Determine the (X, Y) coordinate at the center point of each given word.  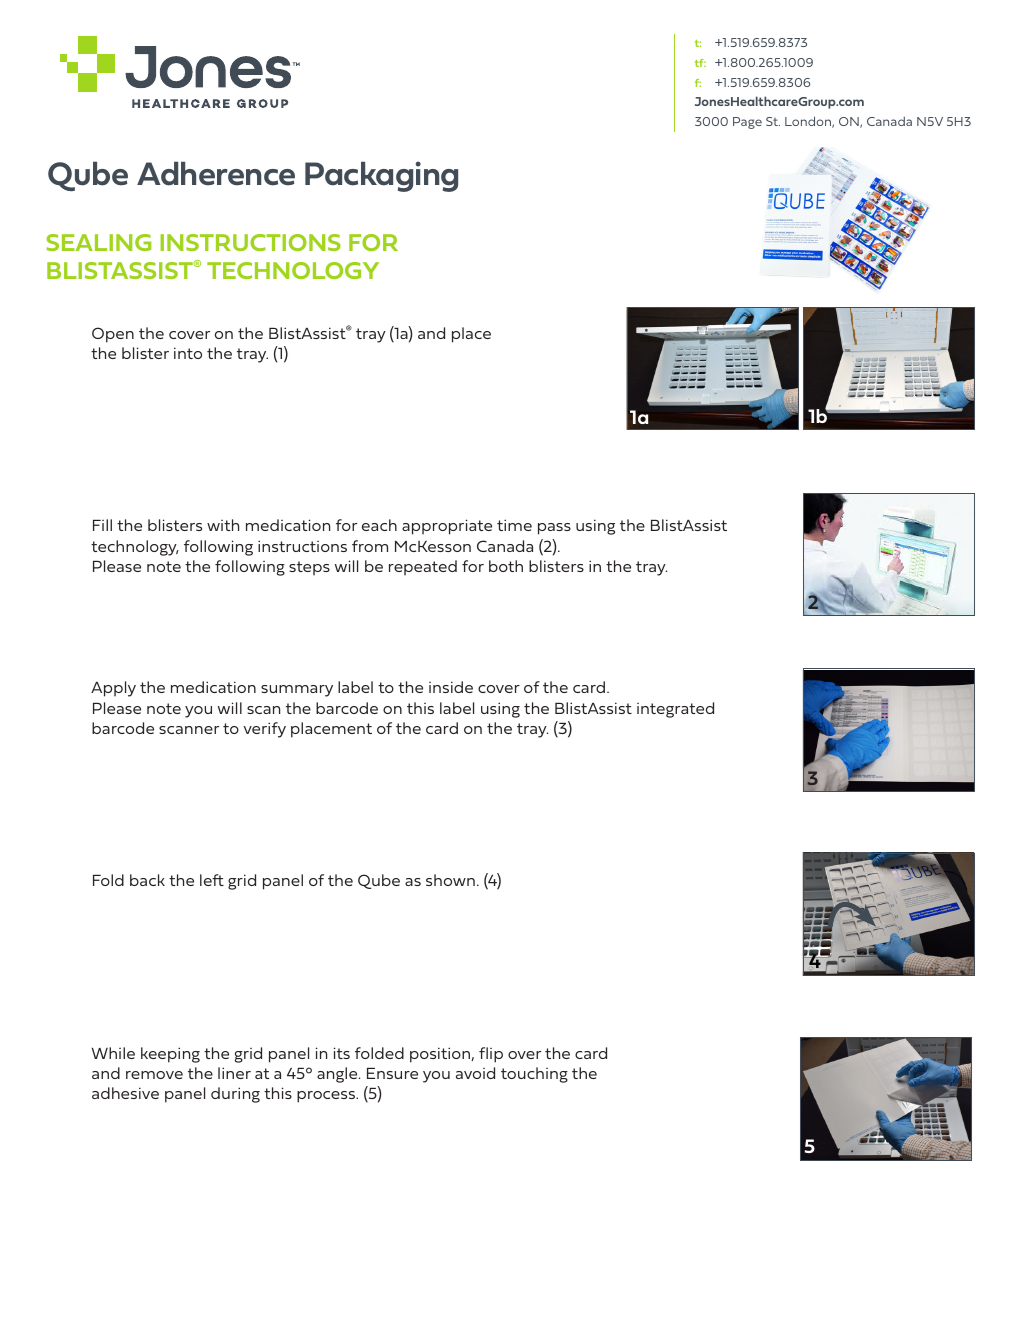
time (514, 525)
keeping (170, 1055)
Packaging (381, 176)
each (379, 525)
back (147, 880)
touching (534, 1075)
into (188, 353)
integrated (675, 710)
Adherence (216, 173)
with (223, 525)
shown (450, 880)
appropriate (447, 527)
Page (747, 123)
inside (451, 687)
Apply (113, 689)
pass (554, 529)
